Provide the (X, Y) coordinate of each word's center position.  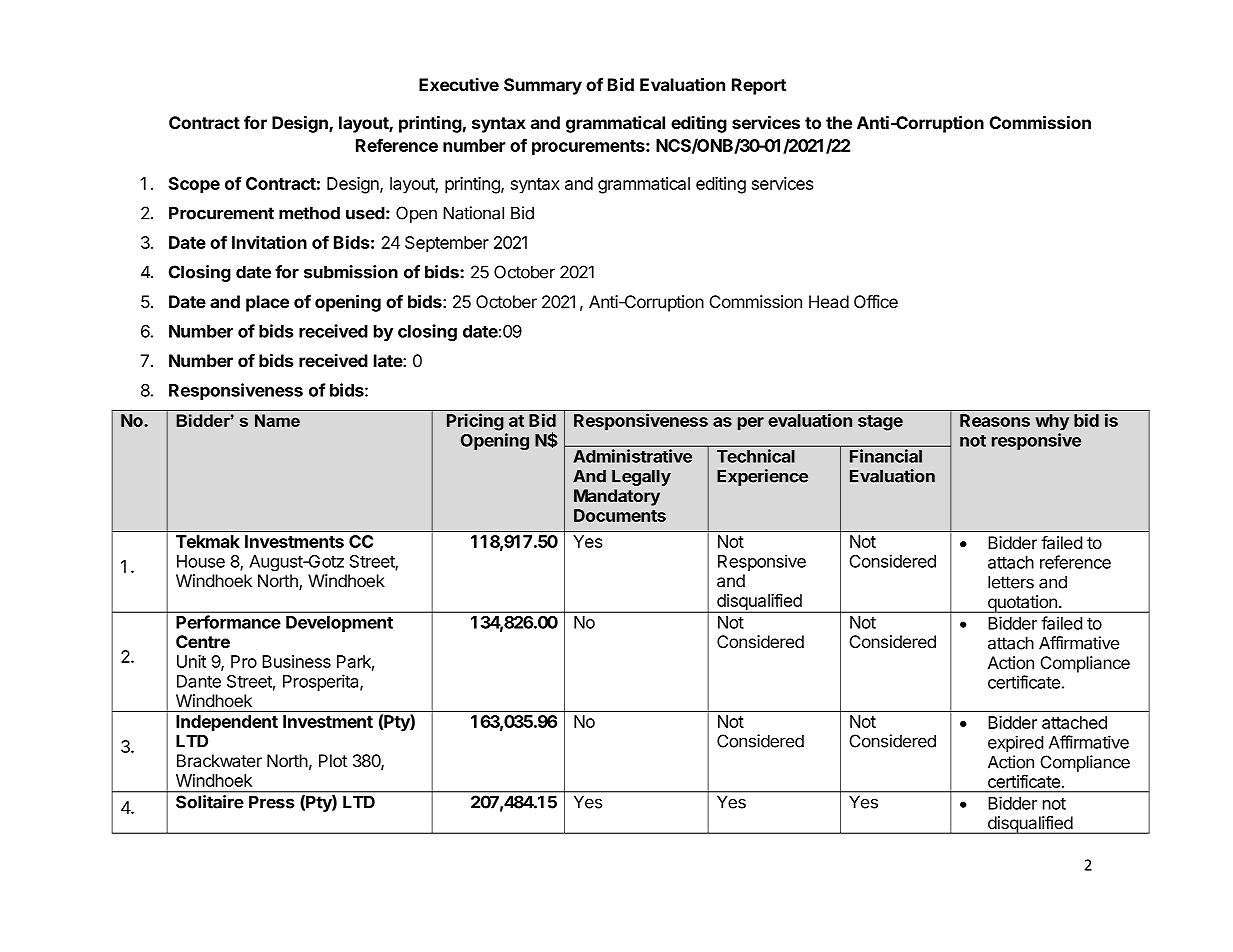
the (839, 122)
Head (829, 302)
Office (876, 301)
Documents (620, 515)
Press (272, 802)
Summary (543, 86)
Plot (333, 760)
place (267, 303)
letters (1011, 582)
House (201, 561)
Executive (459, 84)
